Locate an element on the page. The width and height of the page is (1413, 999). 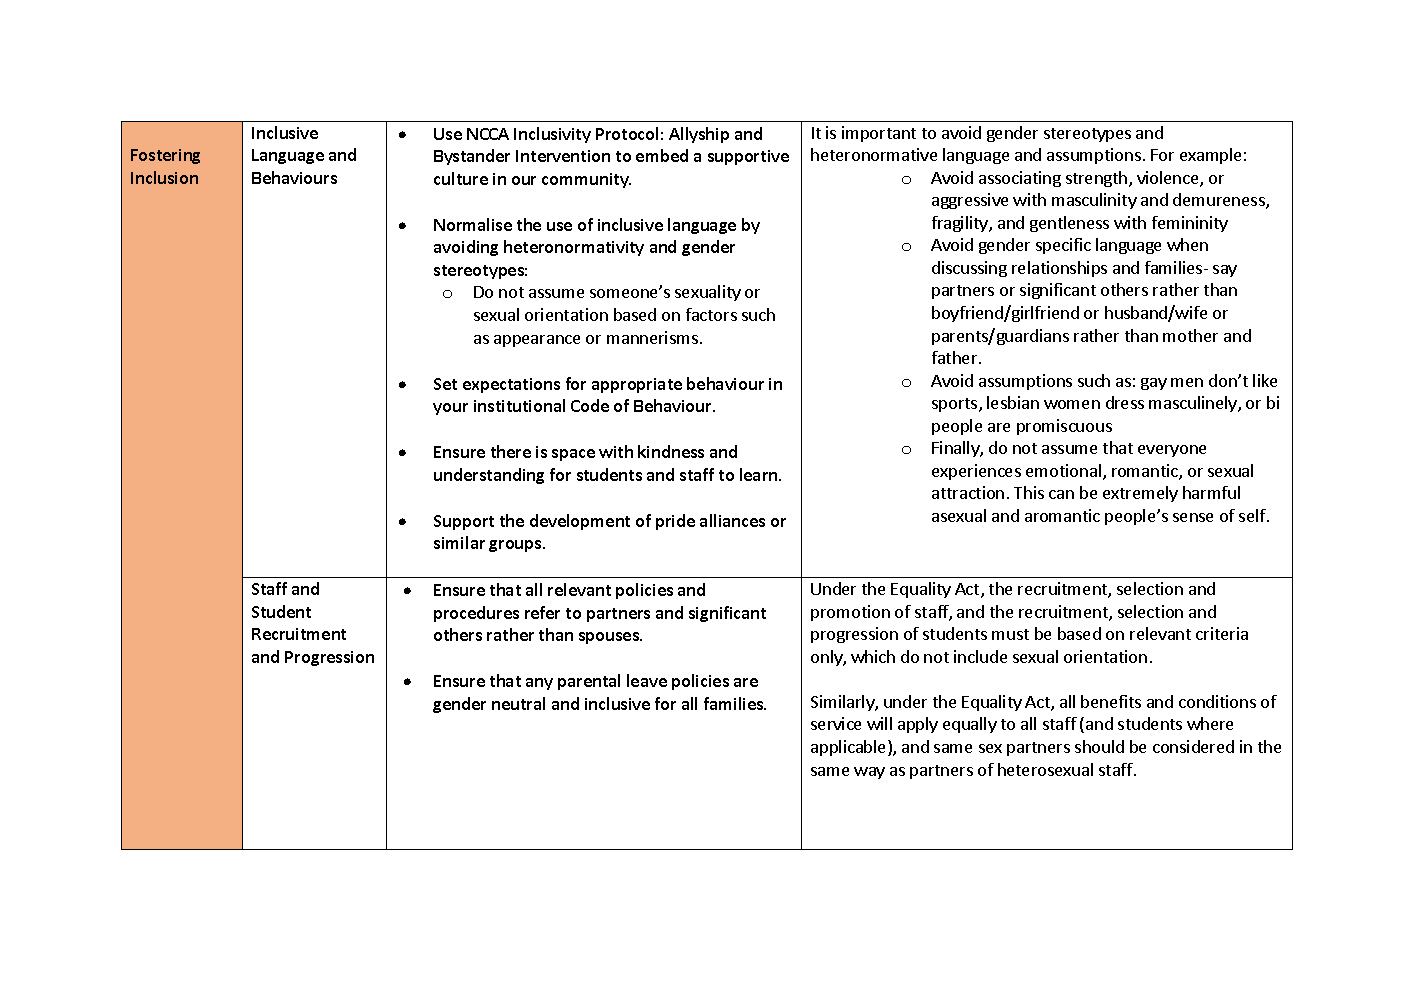
sense is located at coordinates (1193, 517).
